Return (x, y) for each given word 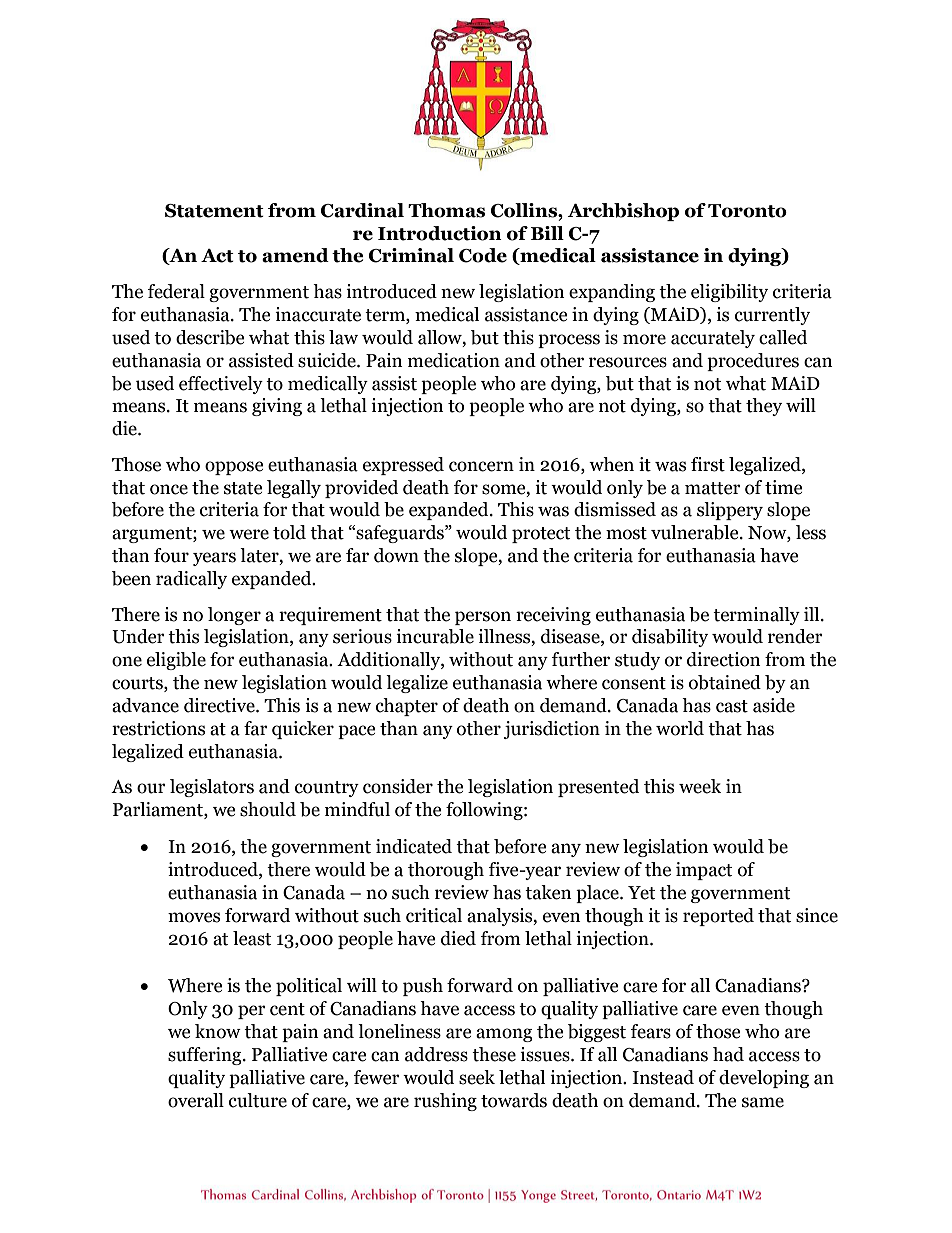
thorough (446, 871)
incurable (435, 636)
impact (704, 871)
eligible (176, 661)
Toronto (747, 211)
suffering (206, 1056)
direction (724, 659)
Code (483, 255)
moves (194, 917)
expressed (403, 466)
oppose (234, 468)
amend (295, 255)
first (708, 464)
